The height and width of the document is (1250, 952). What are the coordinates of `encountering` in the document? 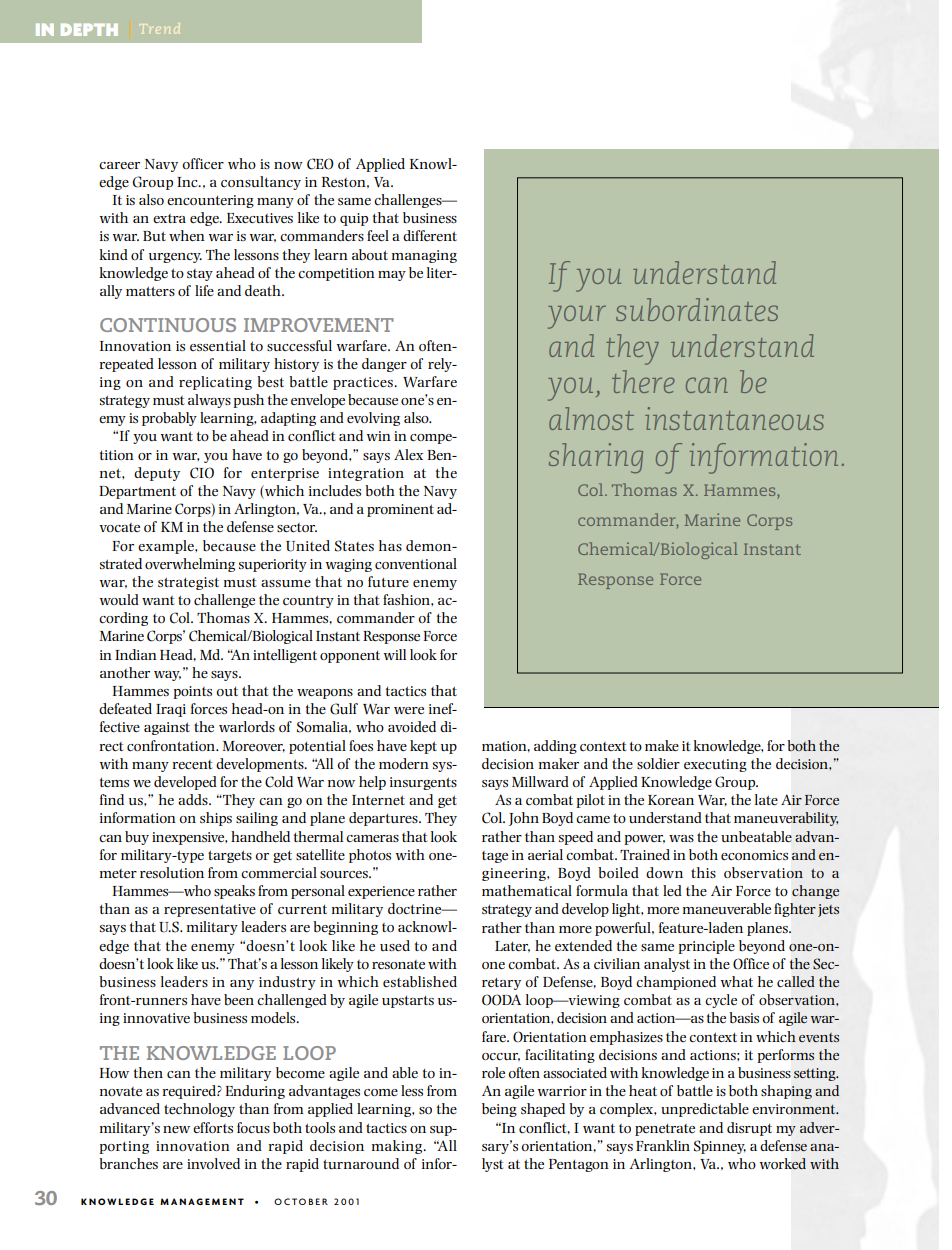 It's located at (210, 201).
